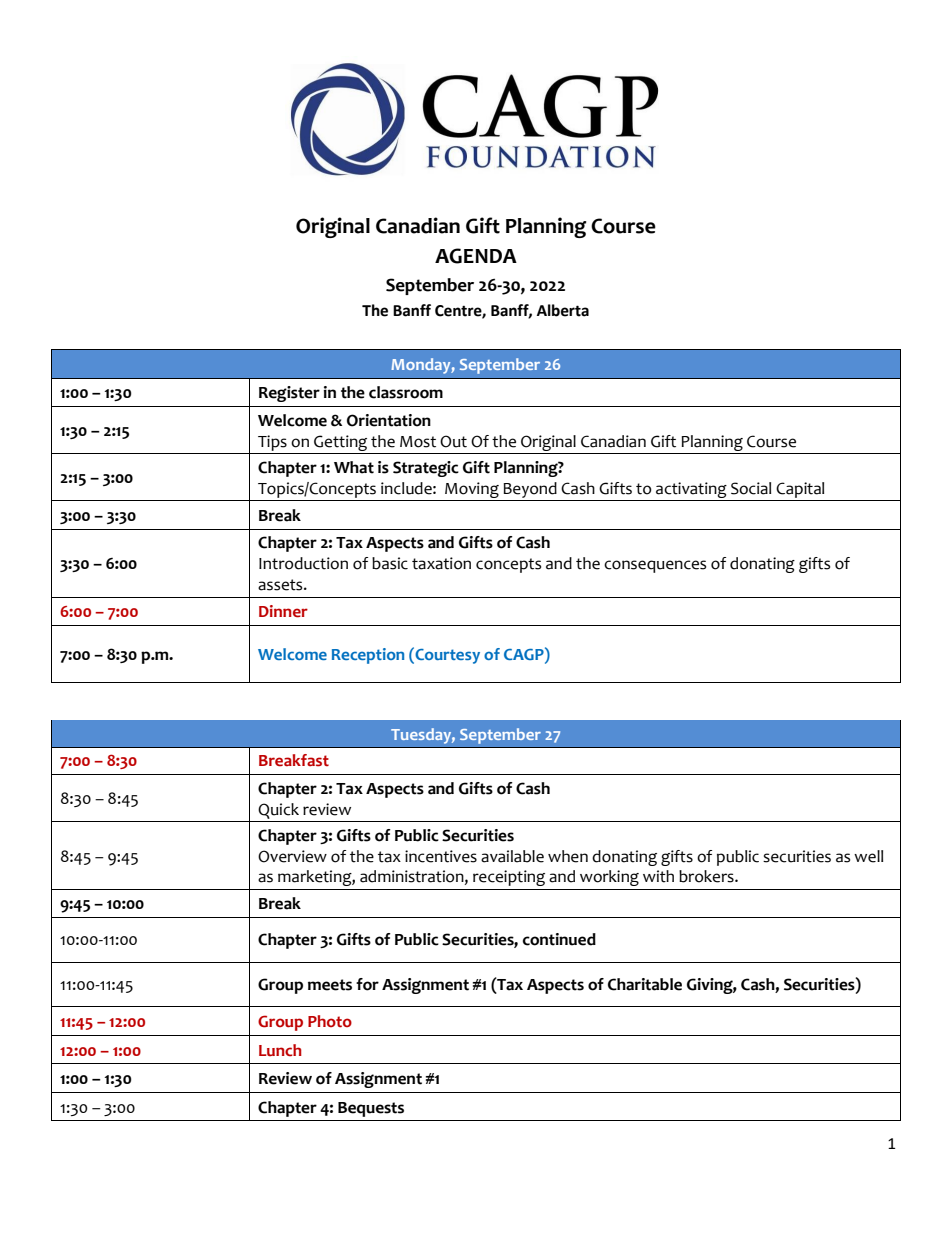 This screenshot has height=1233, width=952. I want to click on AGENDA, so click(476, 256).
